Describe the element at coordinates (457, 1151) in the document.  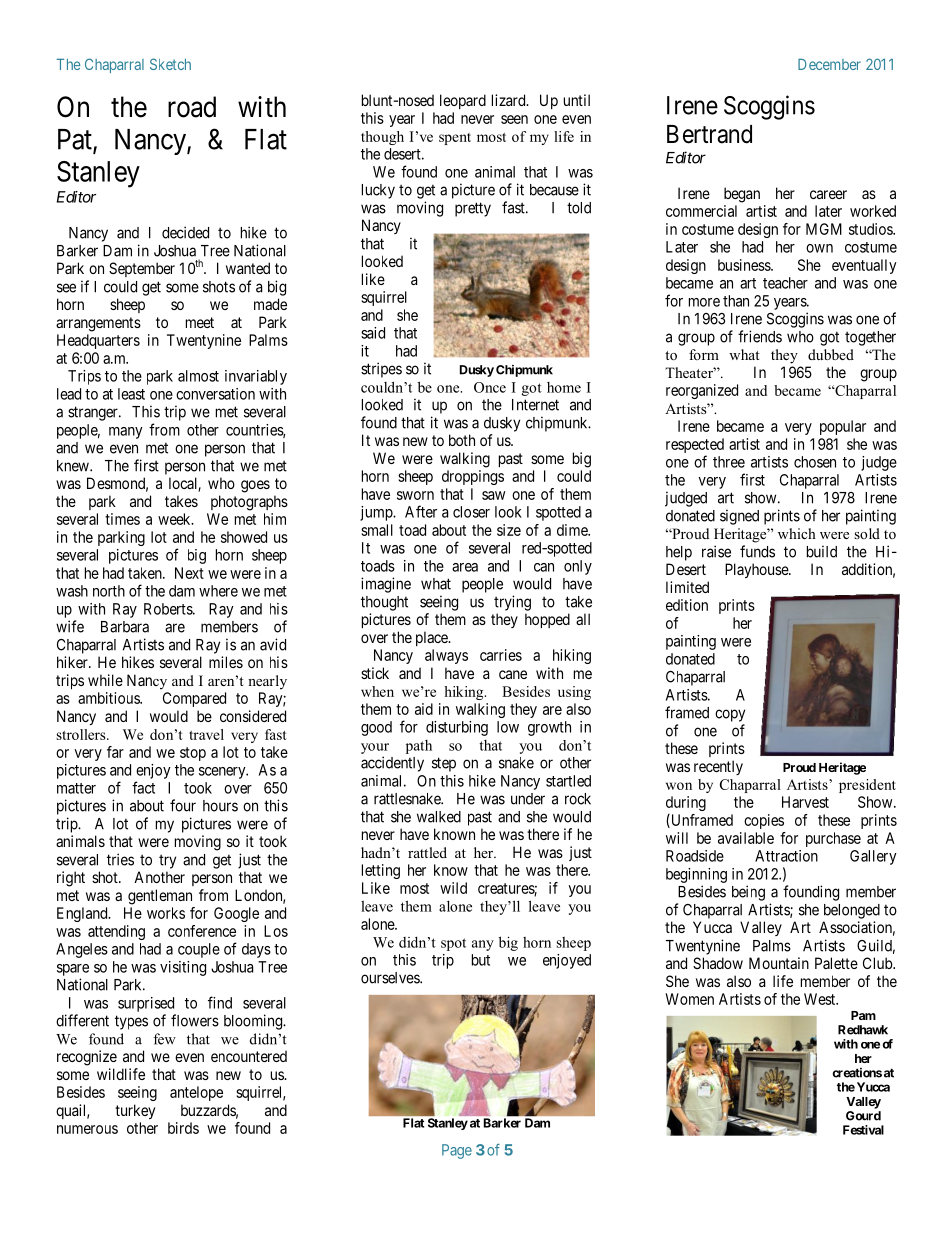
I see `Page` at that location.
